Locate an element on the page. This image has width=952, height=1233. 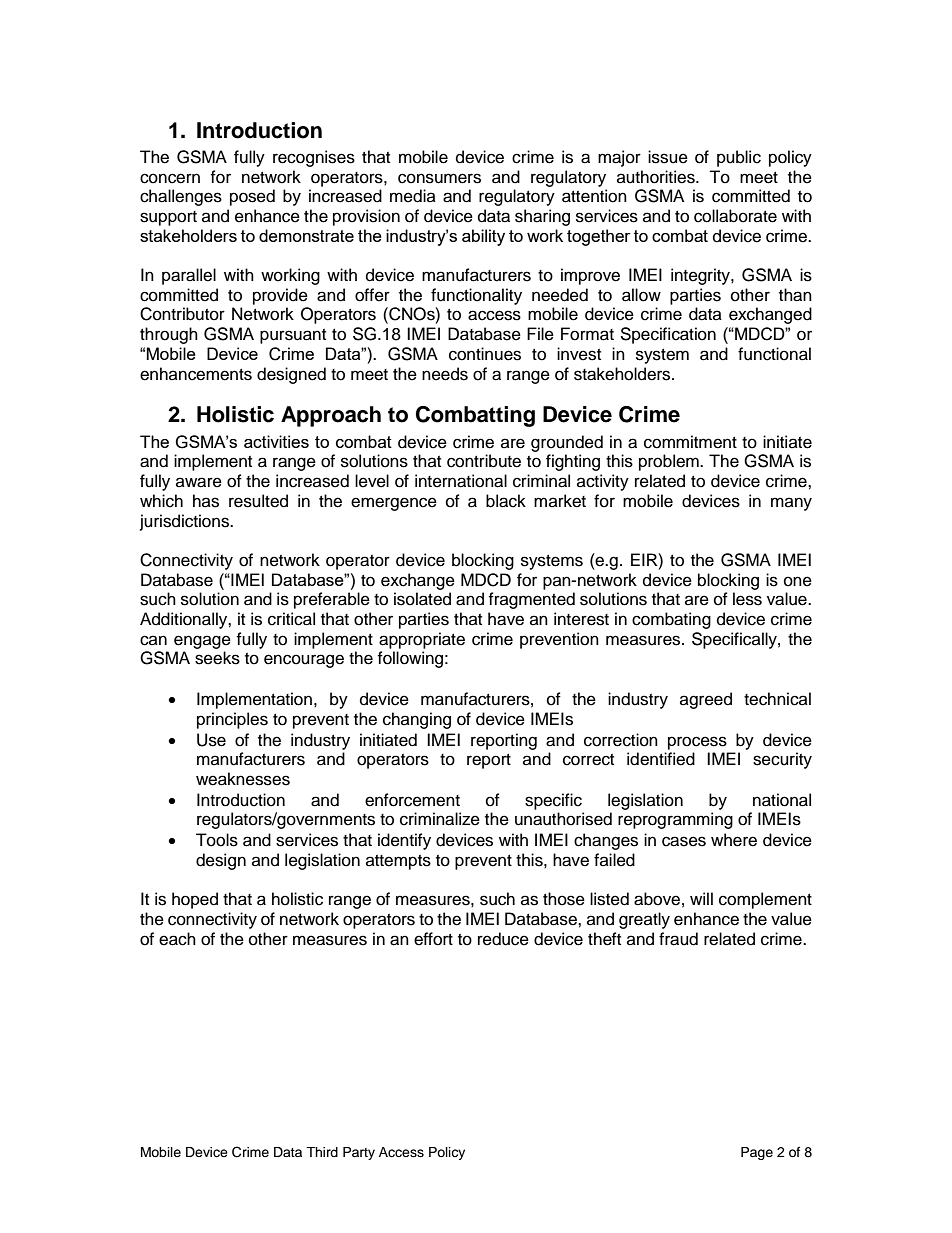
black is located at coordinates (506, 501).
